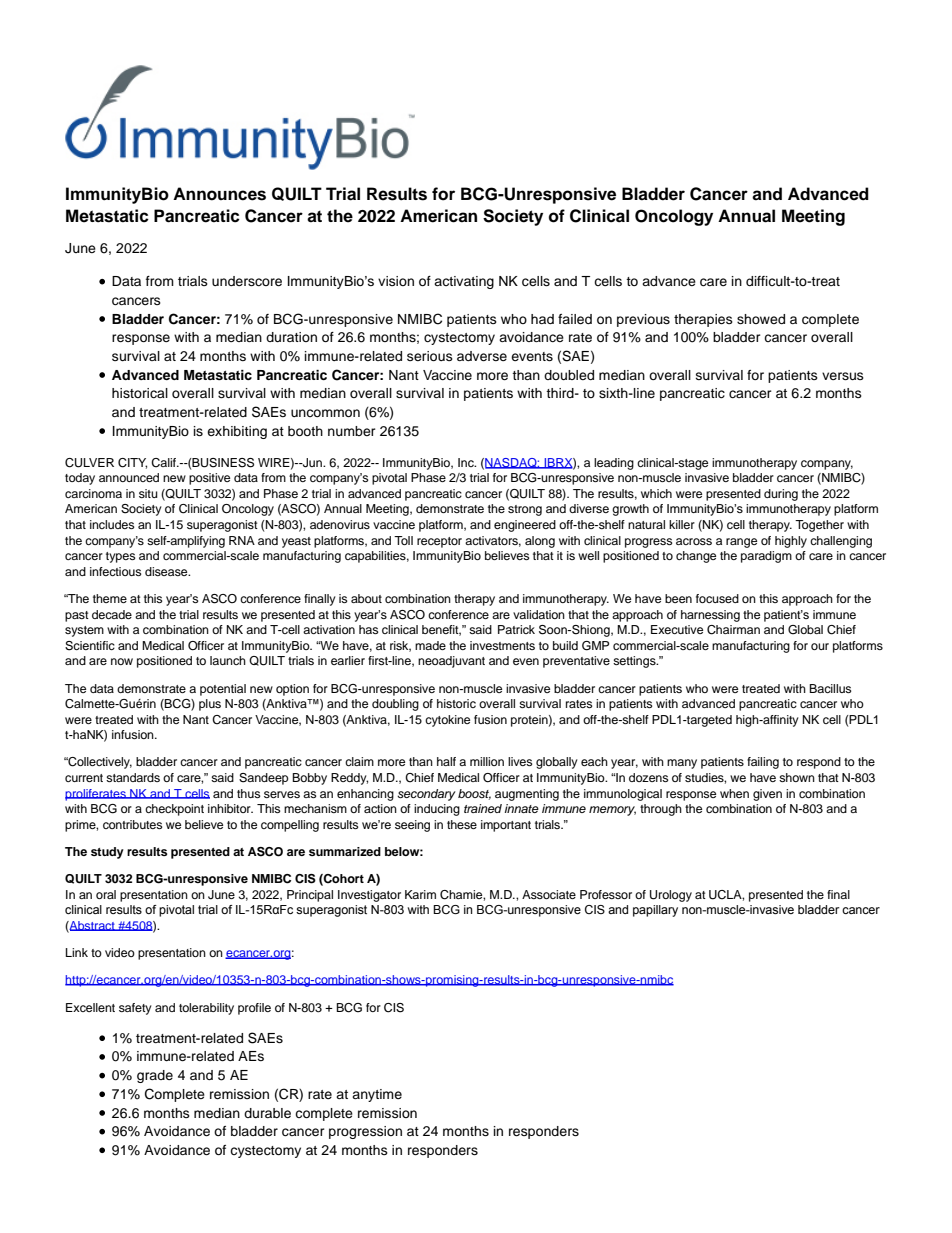 This screenshot has height=1233, width=952. What do you see at coordinates (155, 1076) in the screenshot?
I see `grade` at bounding box center [155, 1076].
